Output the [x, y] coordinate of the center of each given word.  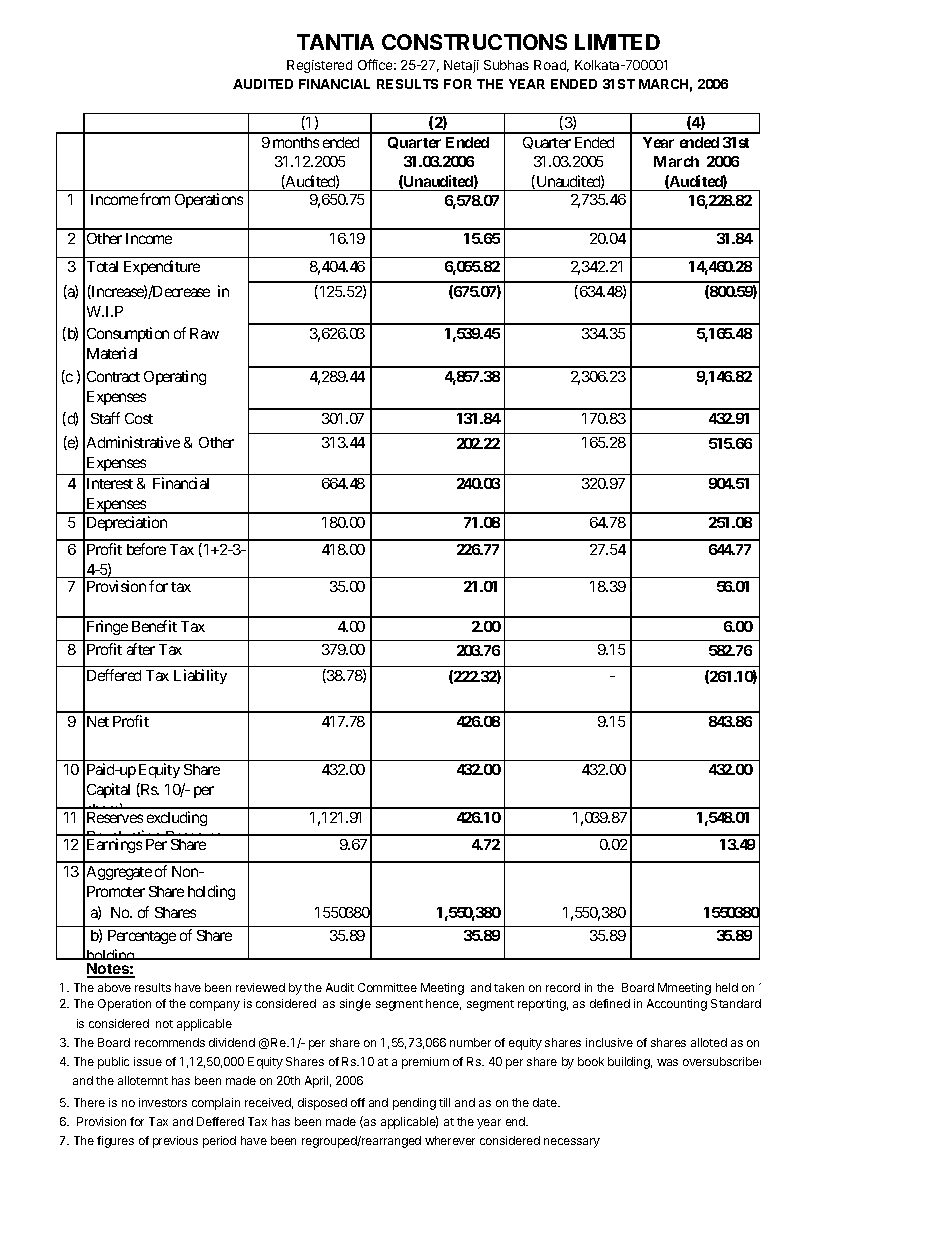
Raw [204, 333]
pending [414, 1104]
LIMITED [617, 42]
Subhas [506, 65]
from [155, 199]
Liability [200, 676]
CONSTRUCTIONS [474, 42]
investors [163, 1102]
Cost [139, 418]
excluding [177, 818]
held [727, 987]
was [667, 1062]
